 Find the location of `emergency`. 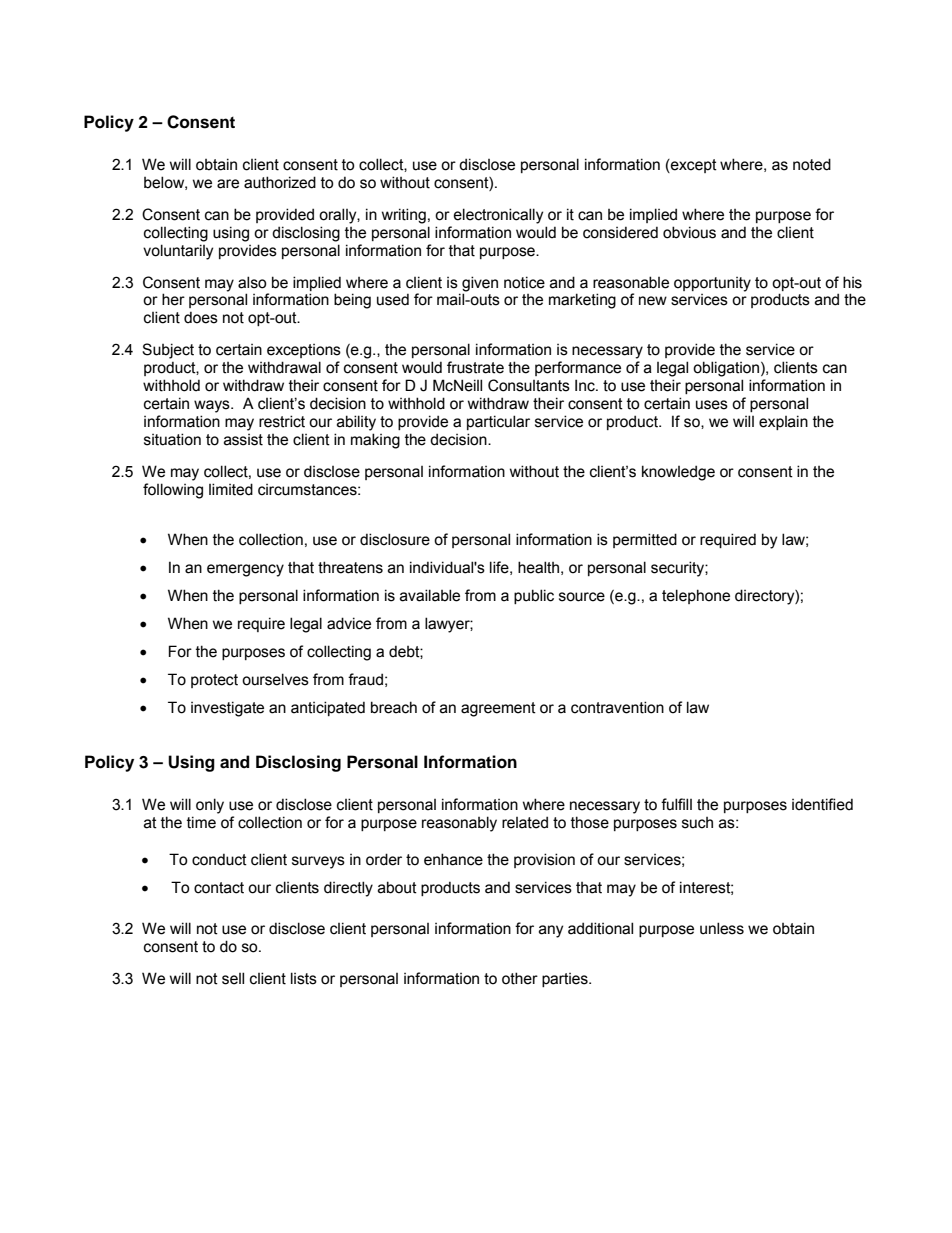

emergency is located at coordinates (245, 570).
